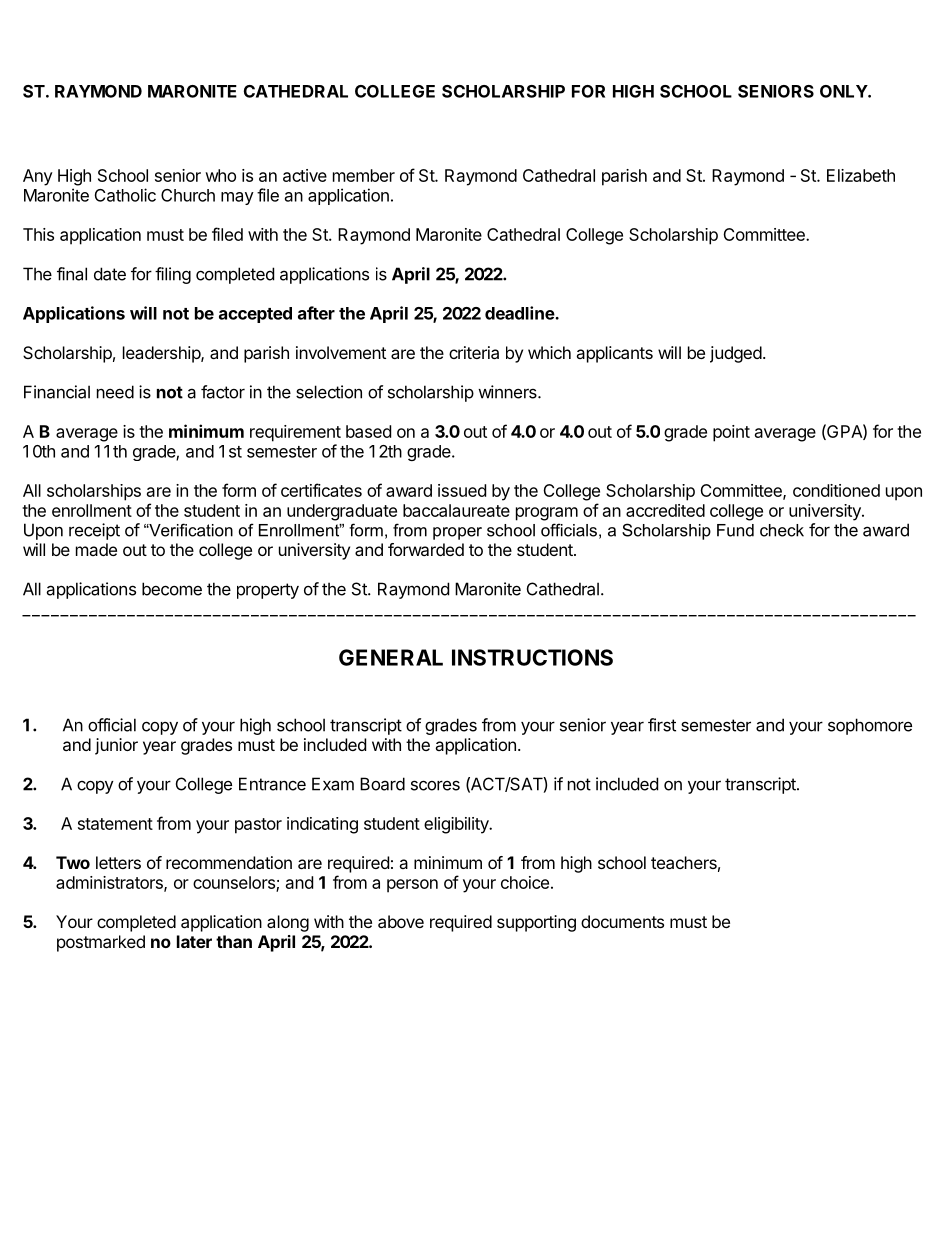 This page has width=952, height=1233. I want to click on who, so click(220, 175).
